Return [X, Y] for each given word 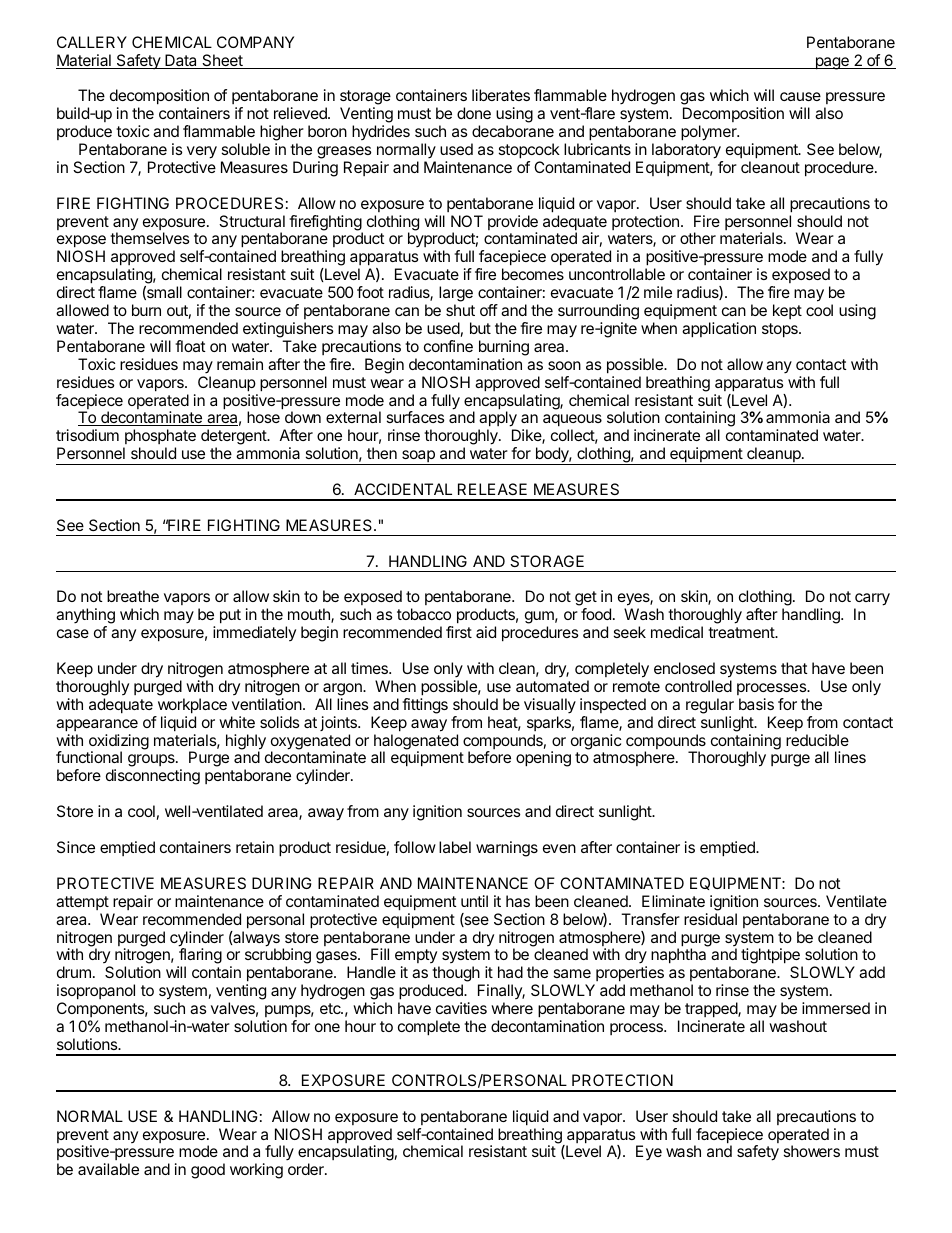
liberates [501, 95]
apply [498, 419]
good [208, 1171]
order [307, 1169]
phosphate [159, 438]
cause [800, 96]
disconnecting [153, 777]
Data [181, 61]
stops [781, 330]
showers [812, 1151]
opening [543, 759]
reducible [817, 740]
